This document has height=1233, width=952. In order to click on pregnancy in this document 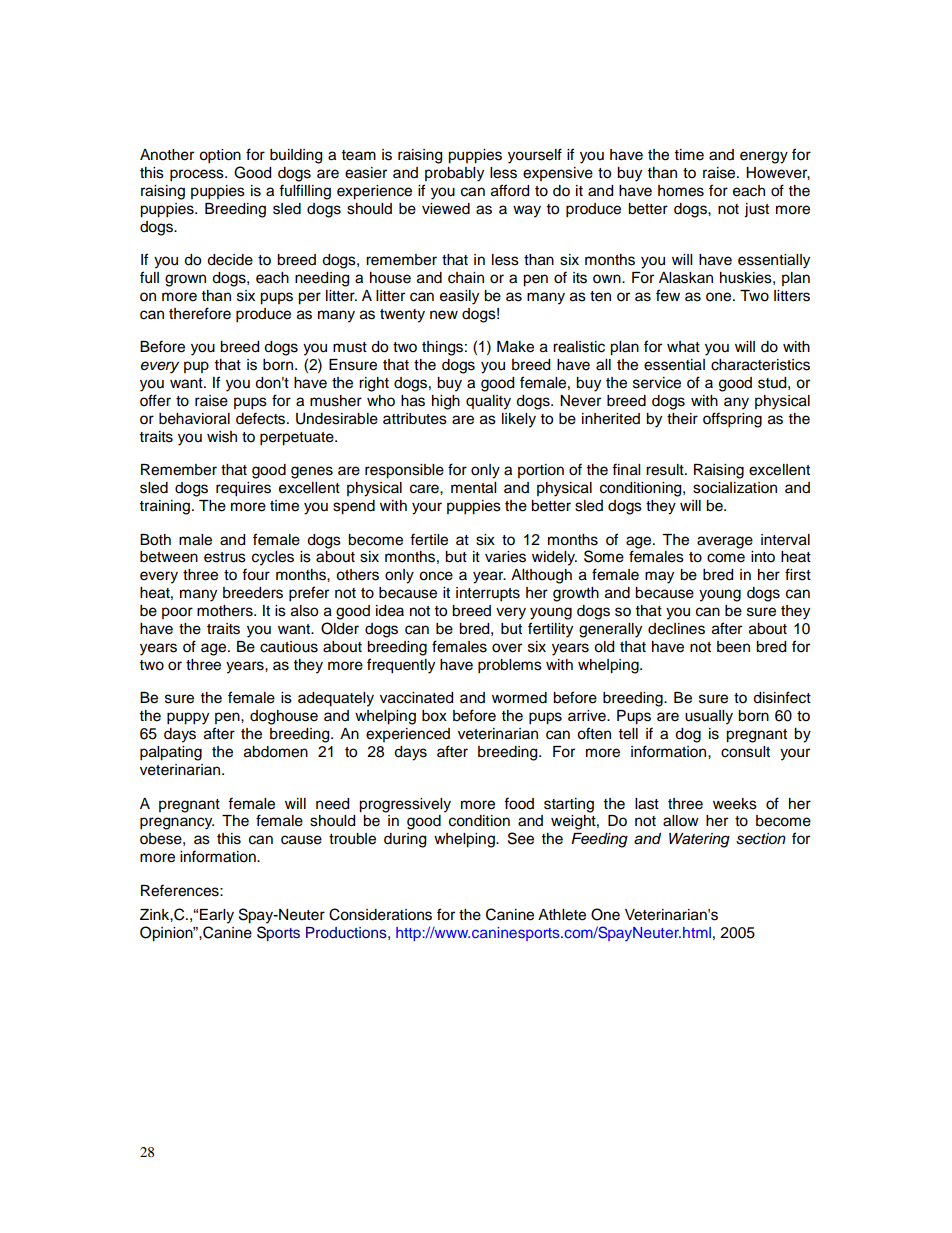, I will do `click(177, 823)`.
